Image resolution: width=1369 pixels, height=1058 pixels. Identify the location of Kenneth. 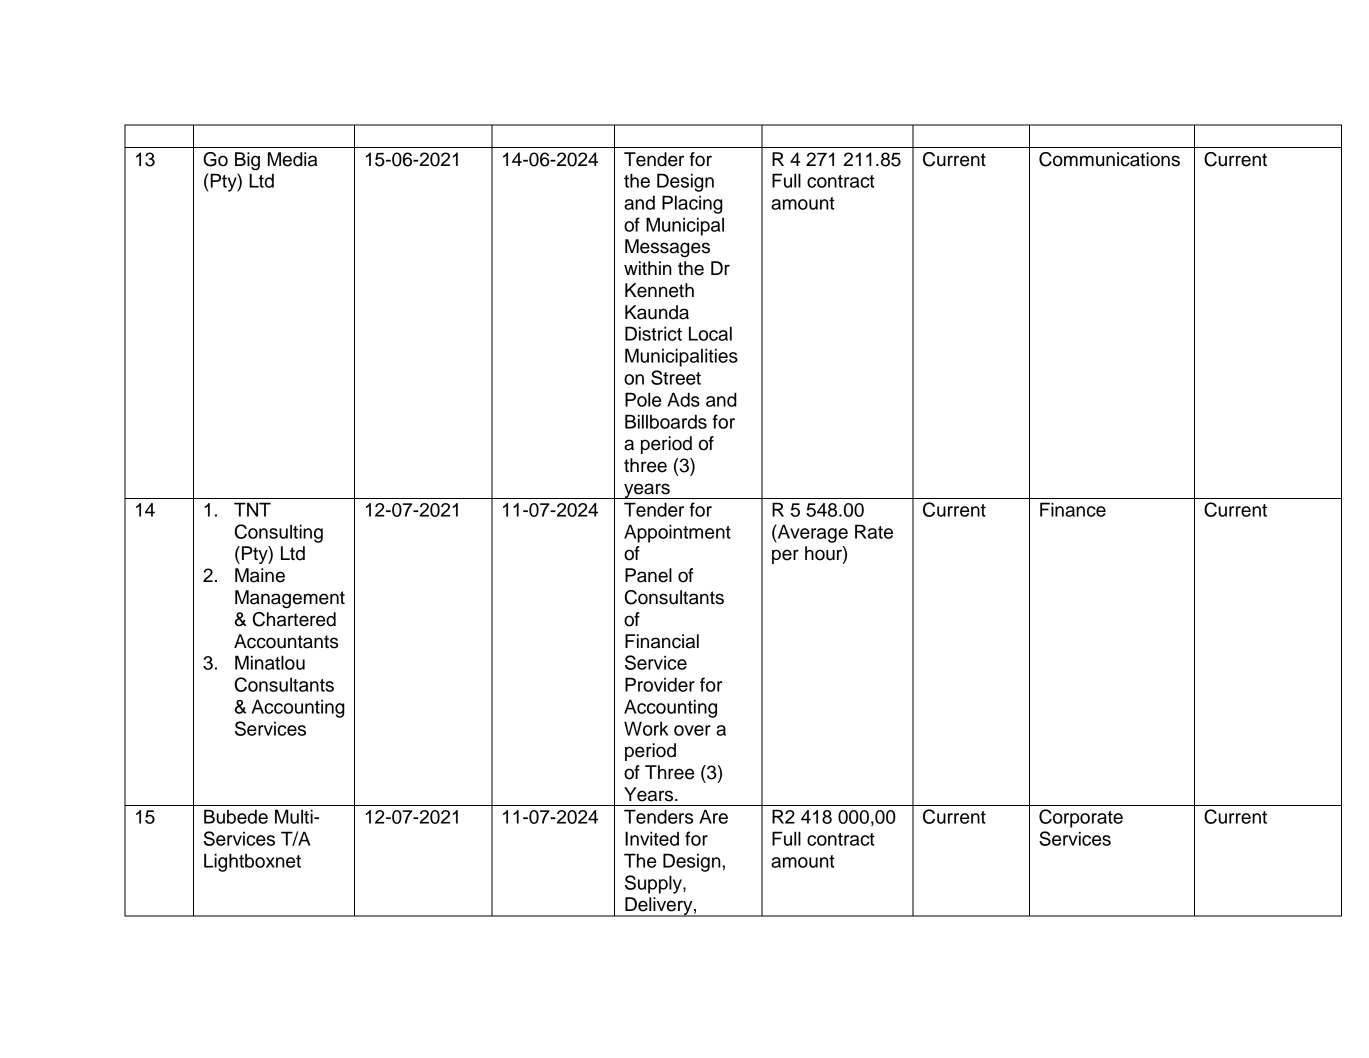
(659, 290).
